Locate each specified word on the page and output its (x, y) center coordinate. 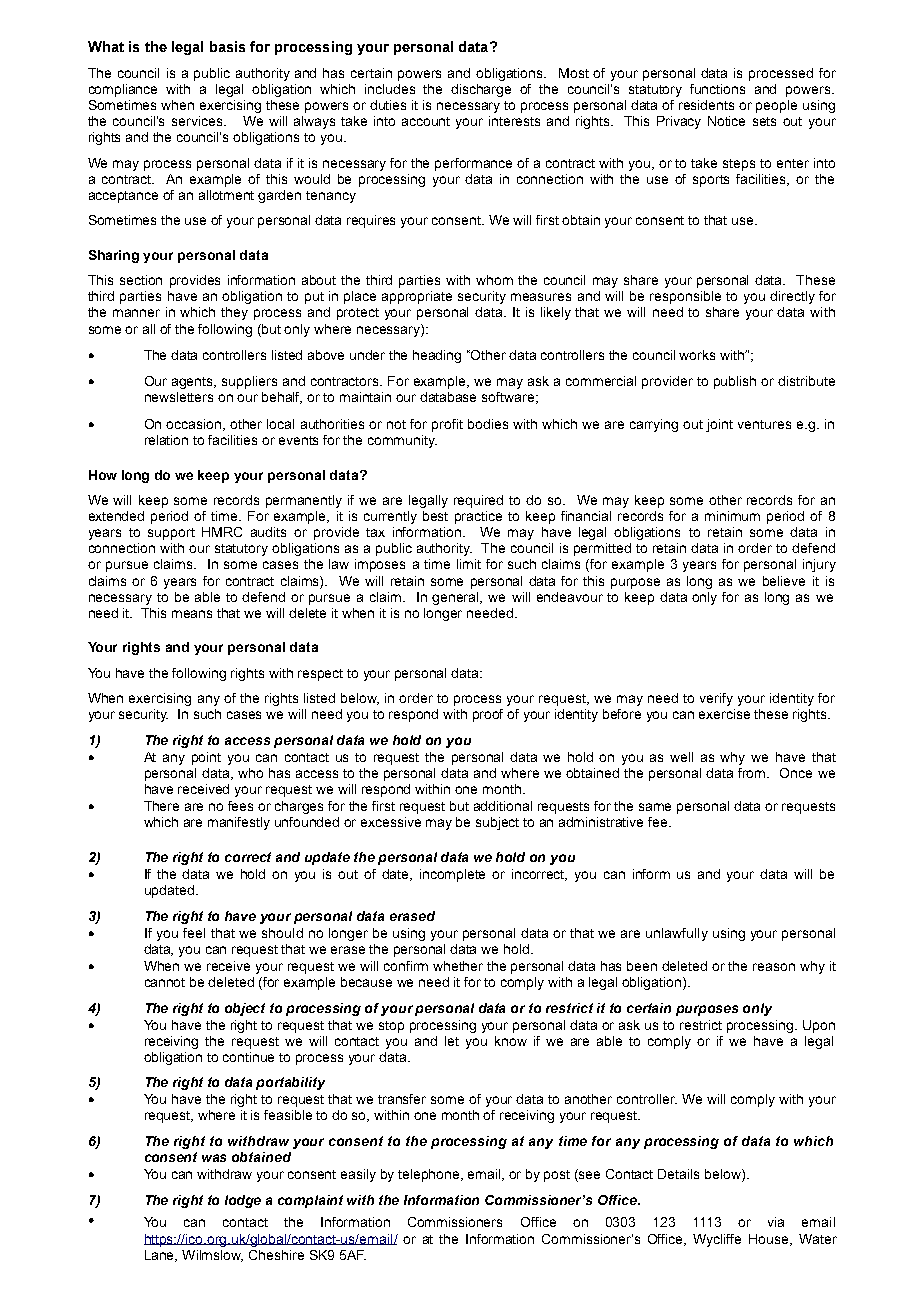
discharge (481, 90)
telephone (430, 1175)
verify (716, 699)
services (198, 121)
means (192, 614)
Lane (161, 1256)
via (776, 1222)
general (456, 598)
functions (717, 89)
